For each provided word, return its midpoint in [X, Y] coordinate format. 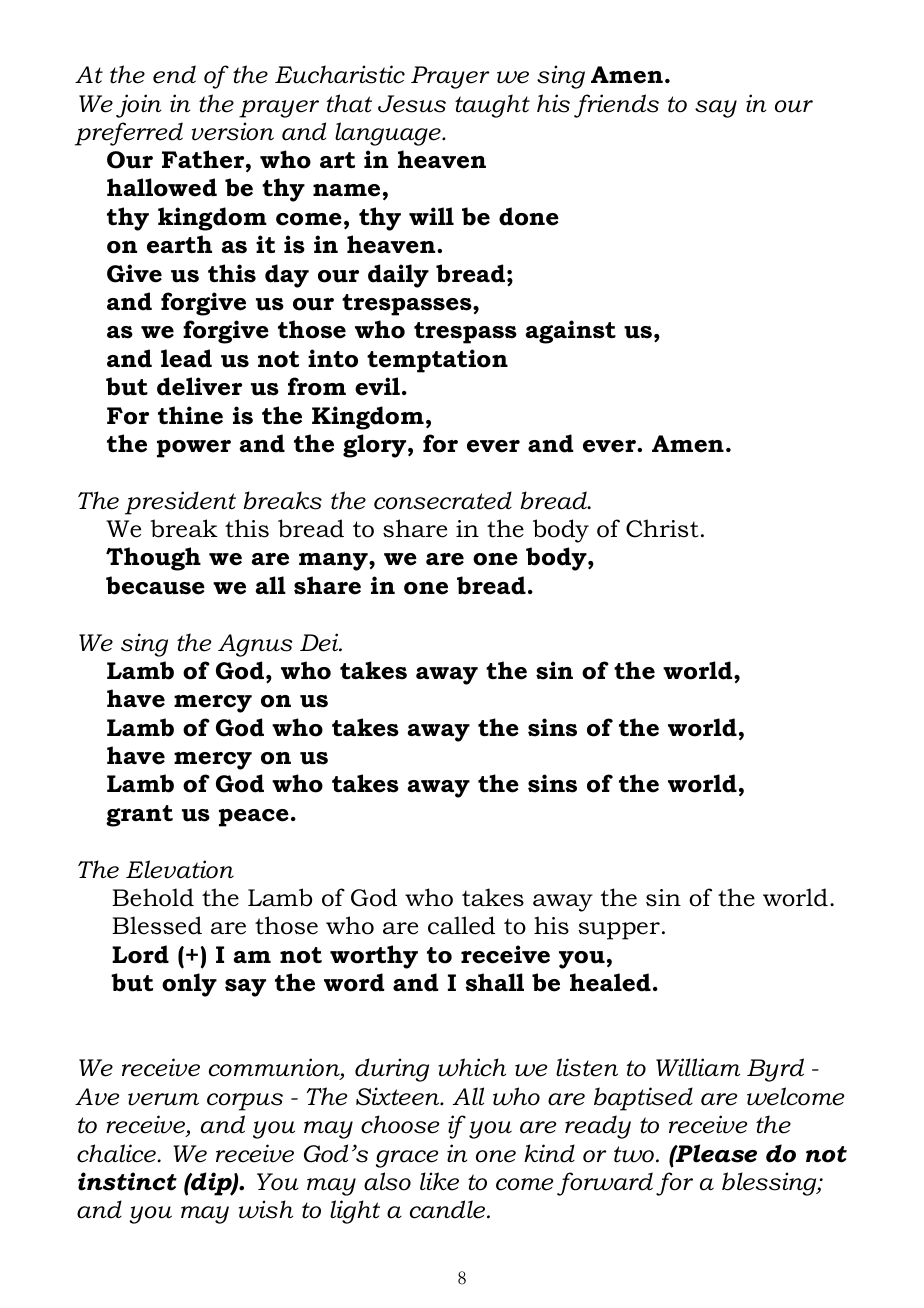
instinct [127, 1181]
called [461, 925]
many [334, 562]
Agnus [255, 645]
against [571, 332]
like [439, 1181]
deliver [199, 386]
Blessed [157, 925]
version [233, 131]
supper [619, 931]
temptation [437, 361]
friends [616, 106]
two [634, 1154]
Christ [662, 528]
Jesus [412, 104]
